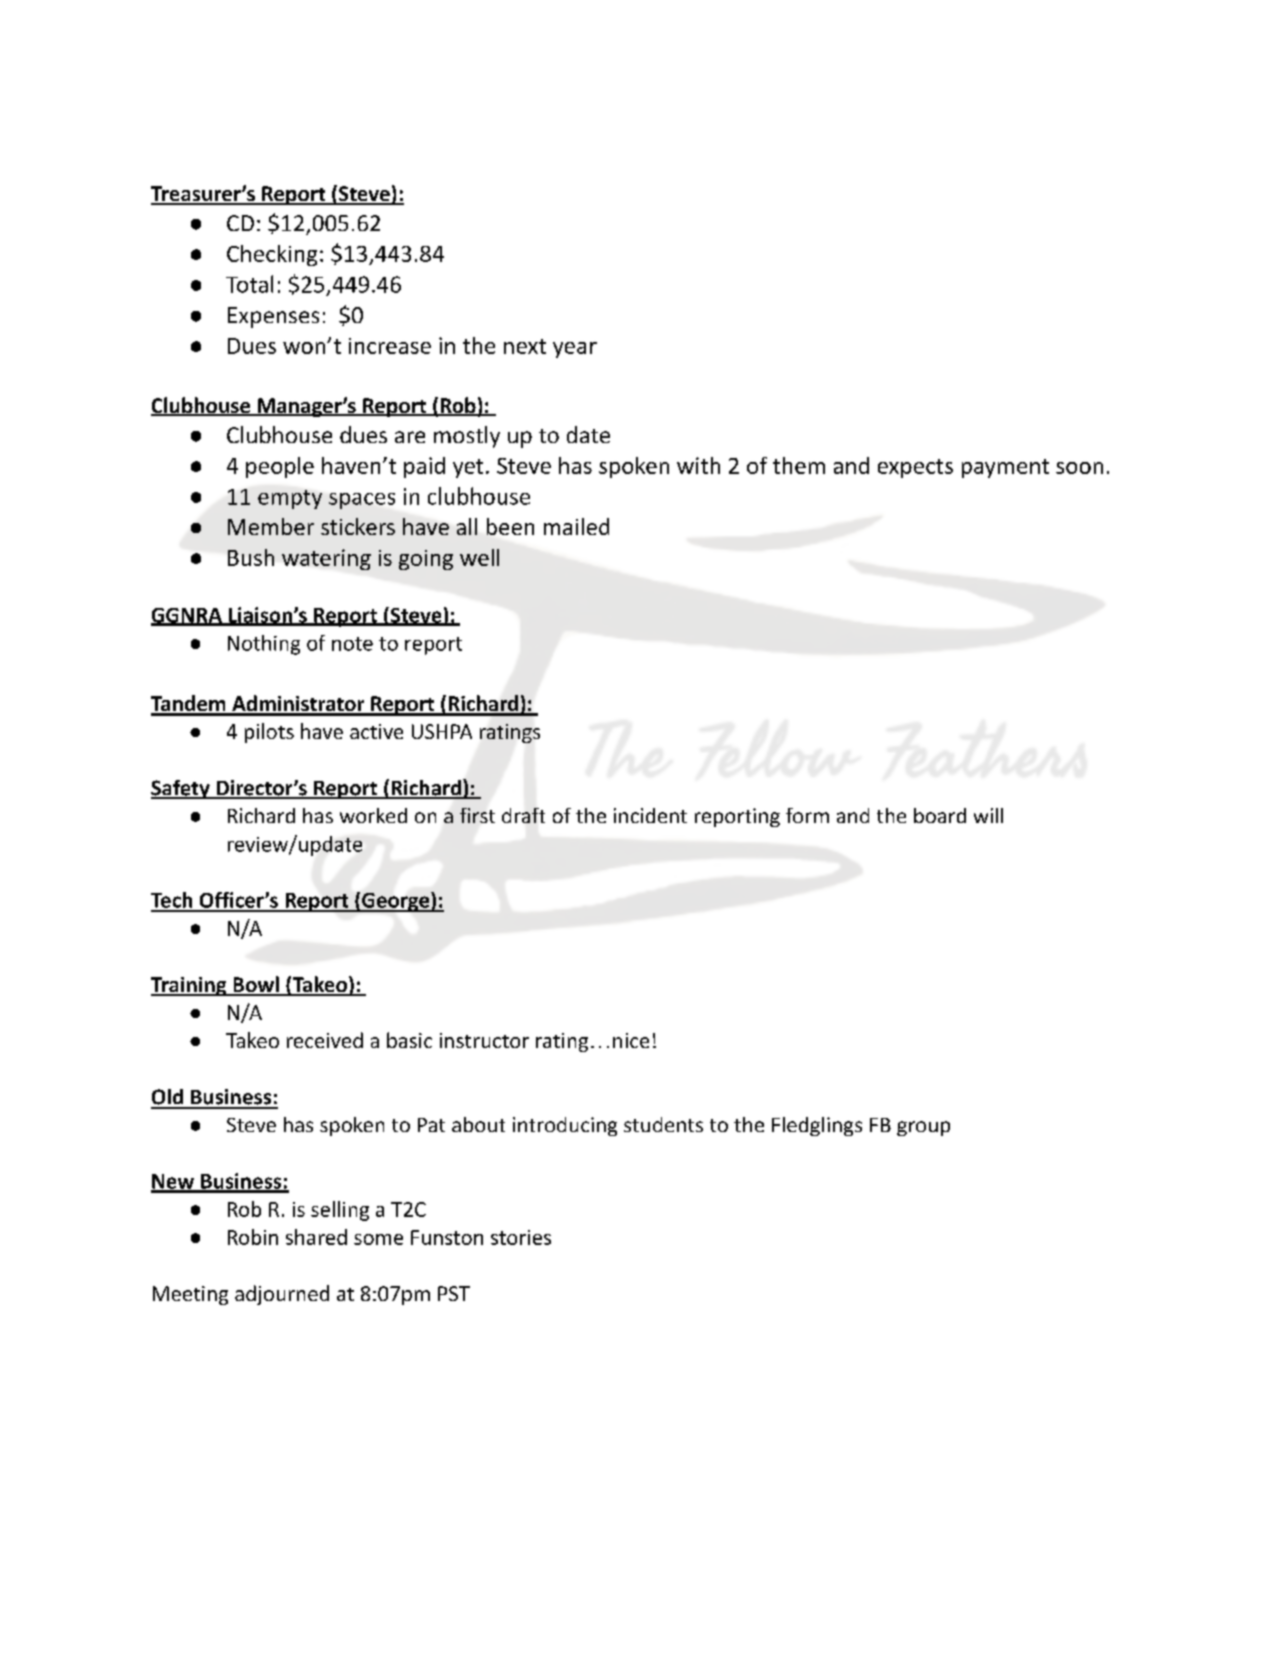 This screenshot has width=1281, height=1657. Describe the element at coordinates (1005, 468) in the screenshot. I see `payment` at that location.
